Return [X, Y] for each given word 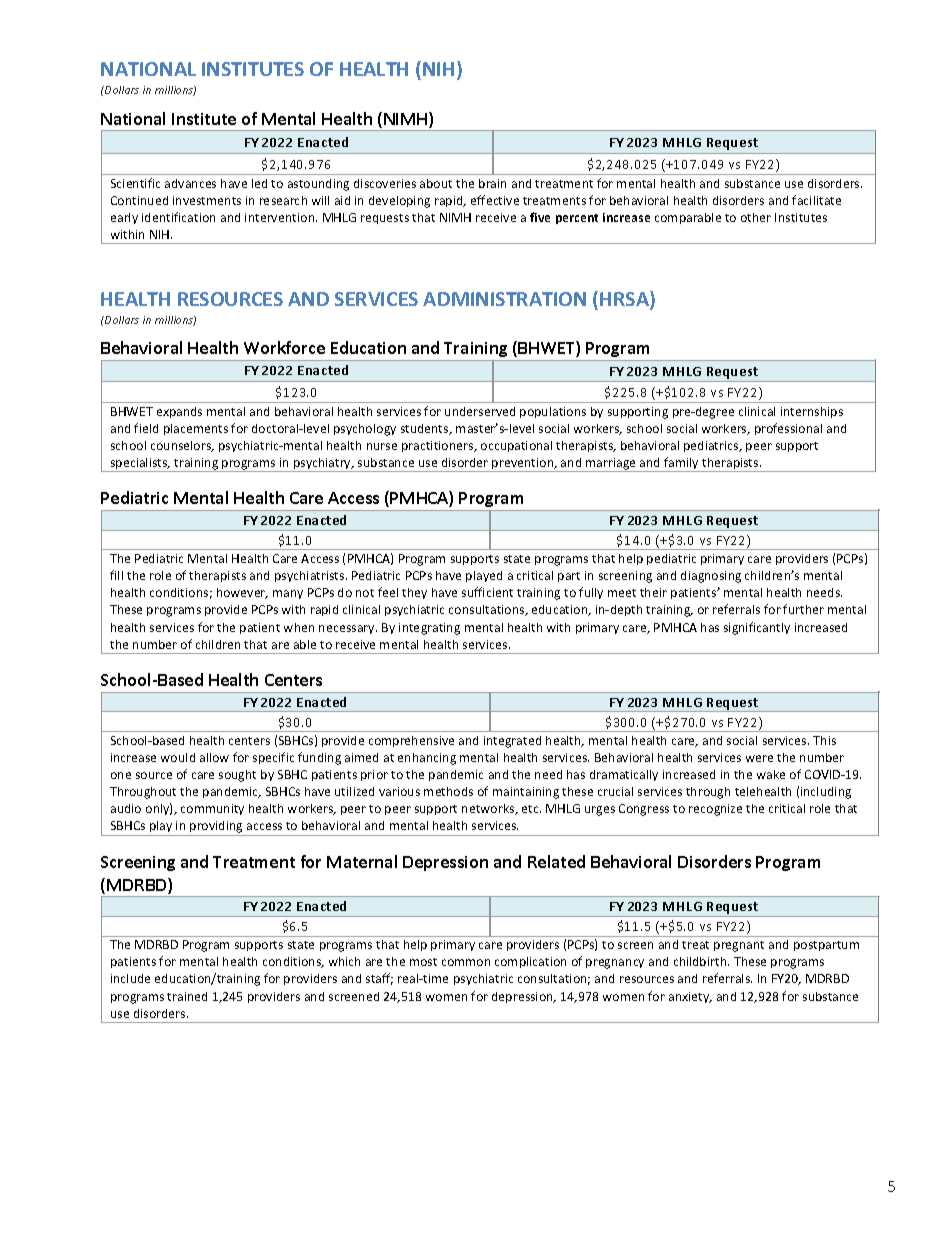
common [466, 962]
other [756, 217]
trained [187, 996]
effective [495, 200]
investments [207, 200]
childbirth [701, 961]
